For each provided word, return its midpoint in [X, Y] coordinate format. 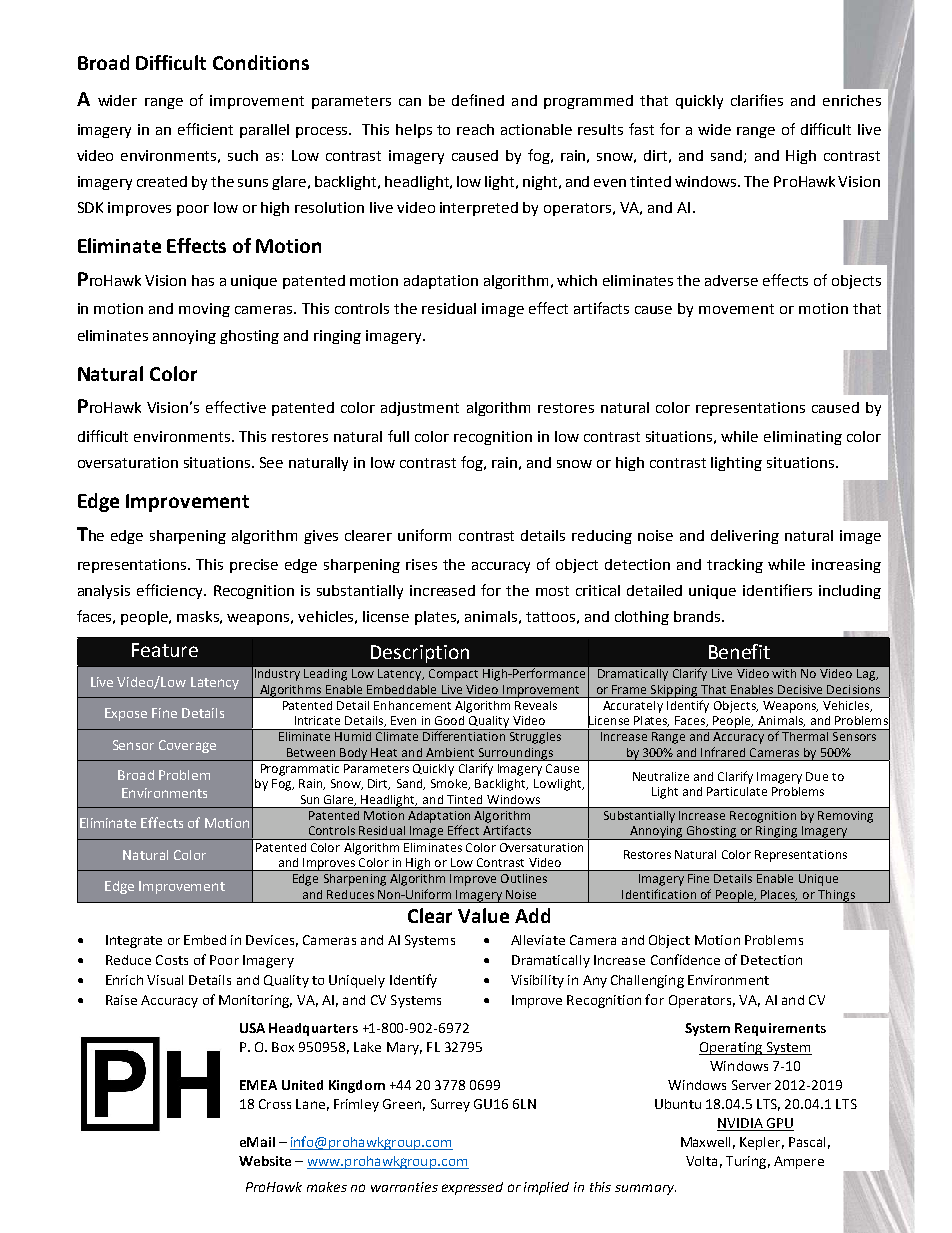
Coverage [187, 746]
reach [475, 129]
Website [265, 1161]
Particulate [737, 791]
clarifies [757, 100]
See [271, 462]
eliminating [803, 438]
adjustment [420, 409]
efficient [205, 129]
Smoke [450, 784]
